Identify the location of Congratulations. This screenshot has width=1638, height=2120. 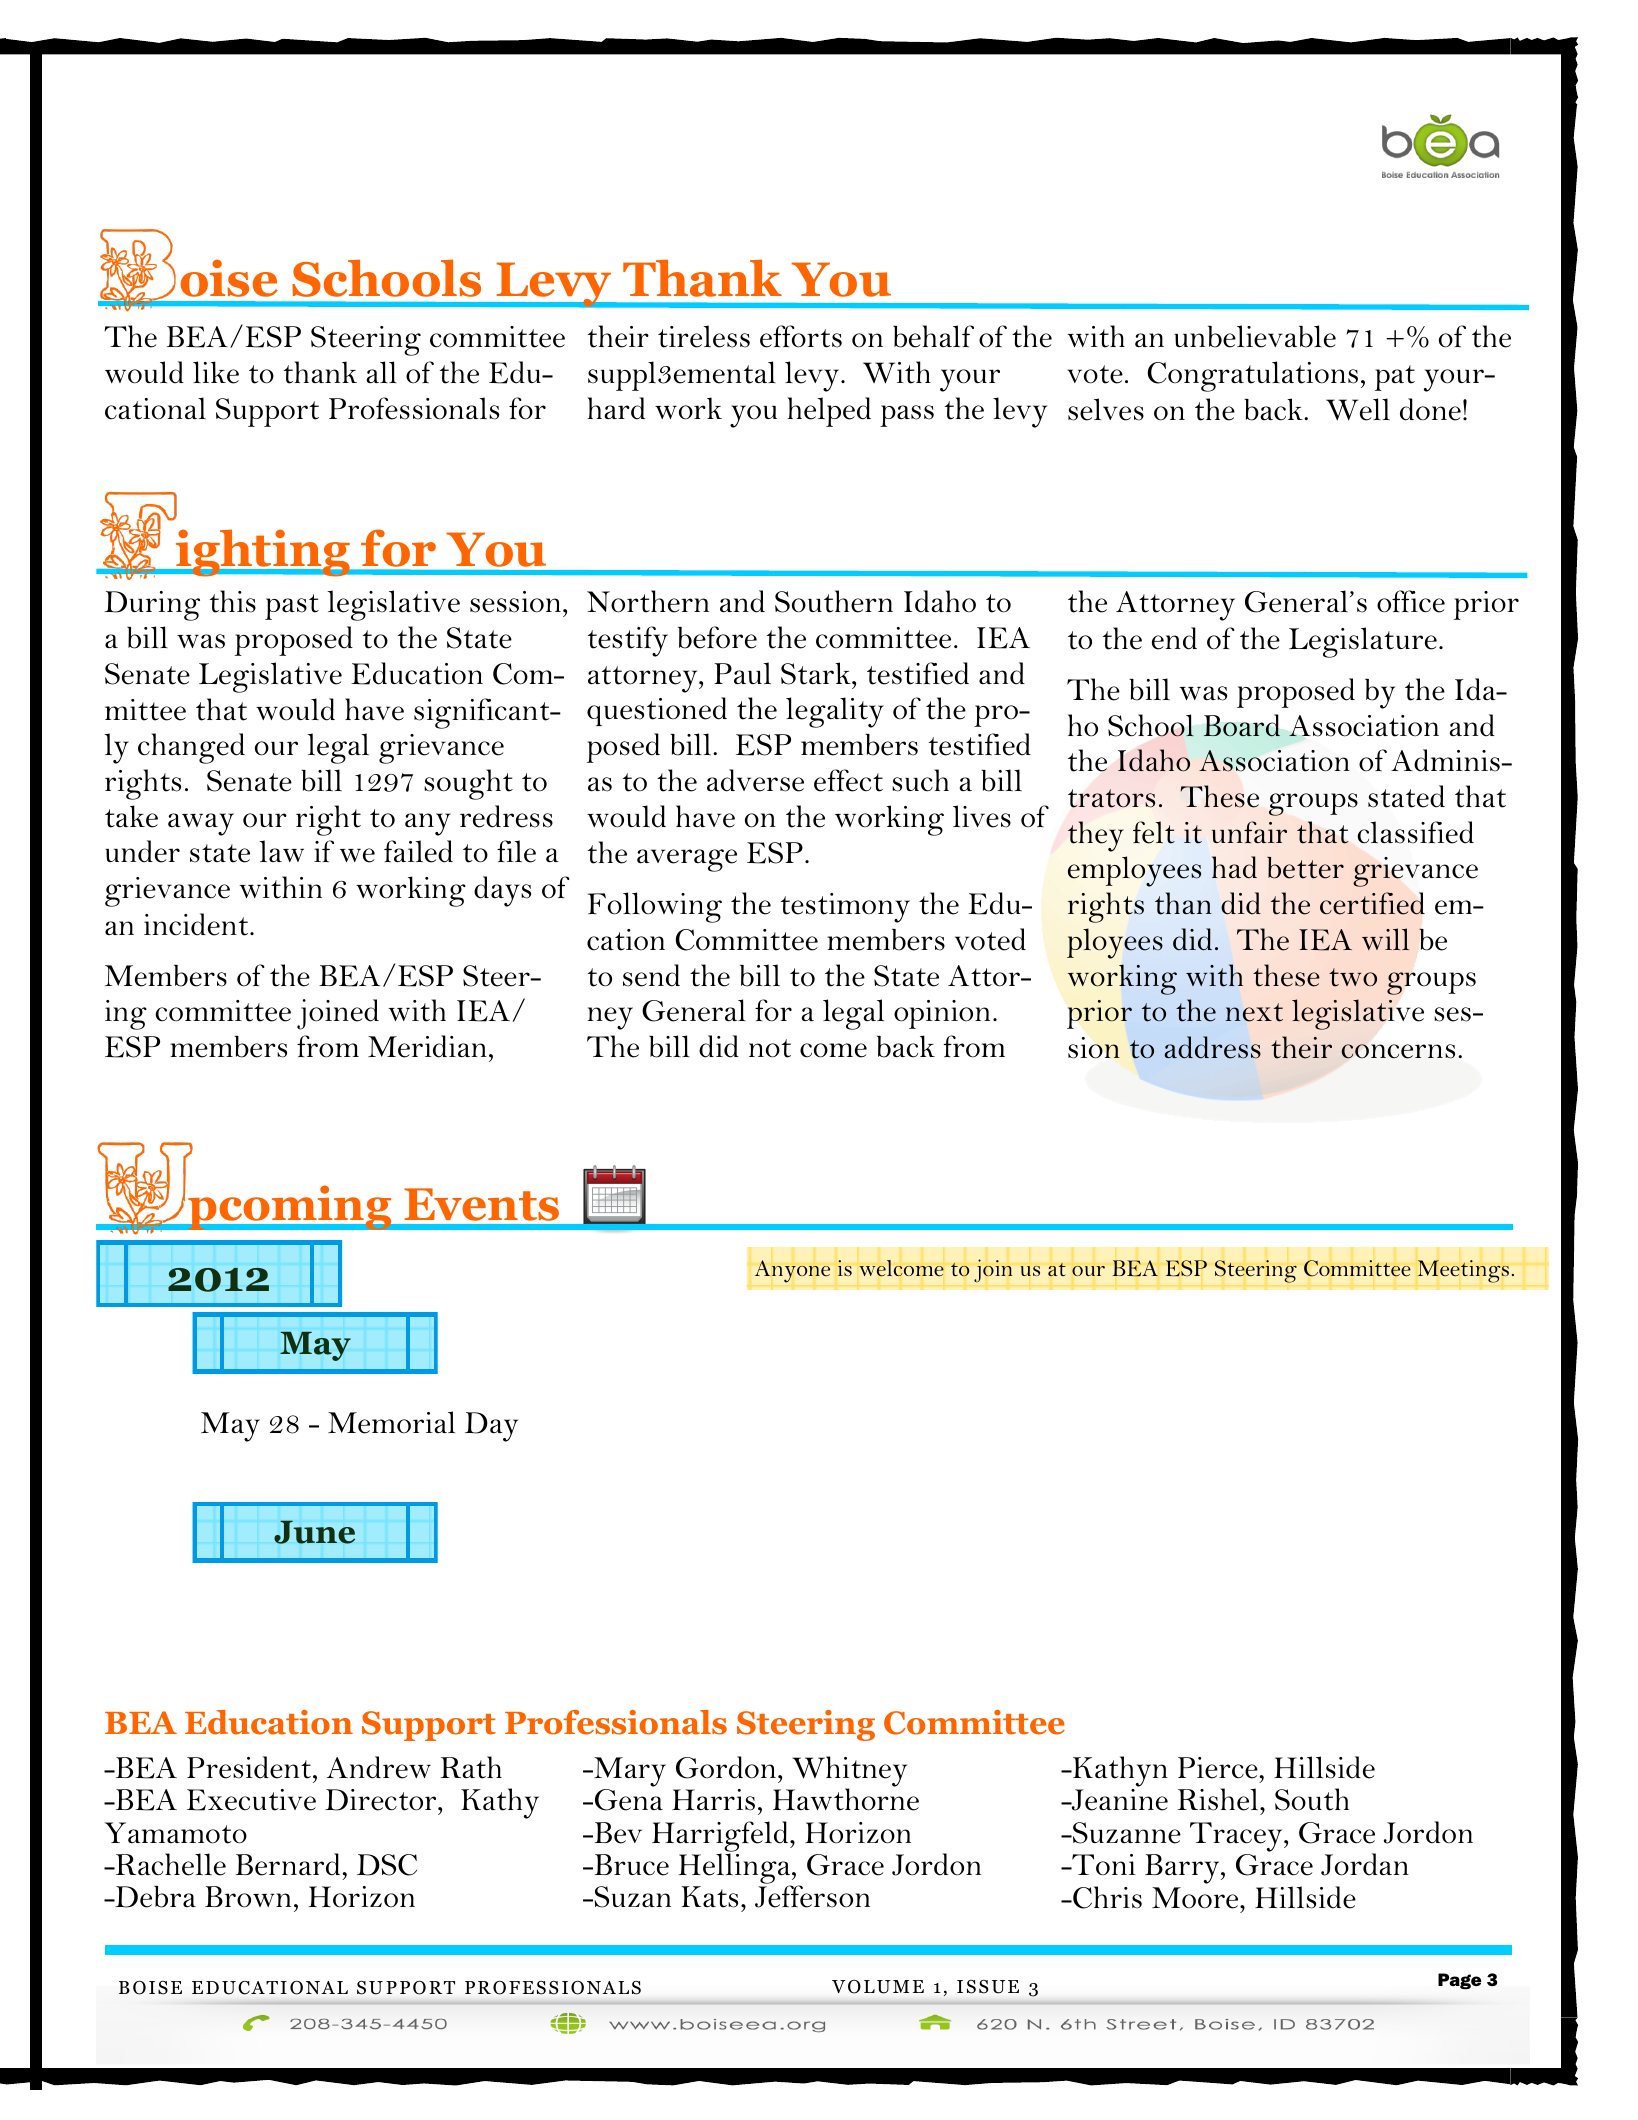
(1253, 376).
